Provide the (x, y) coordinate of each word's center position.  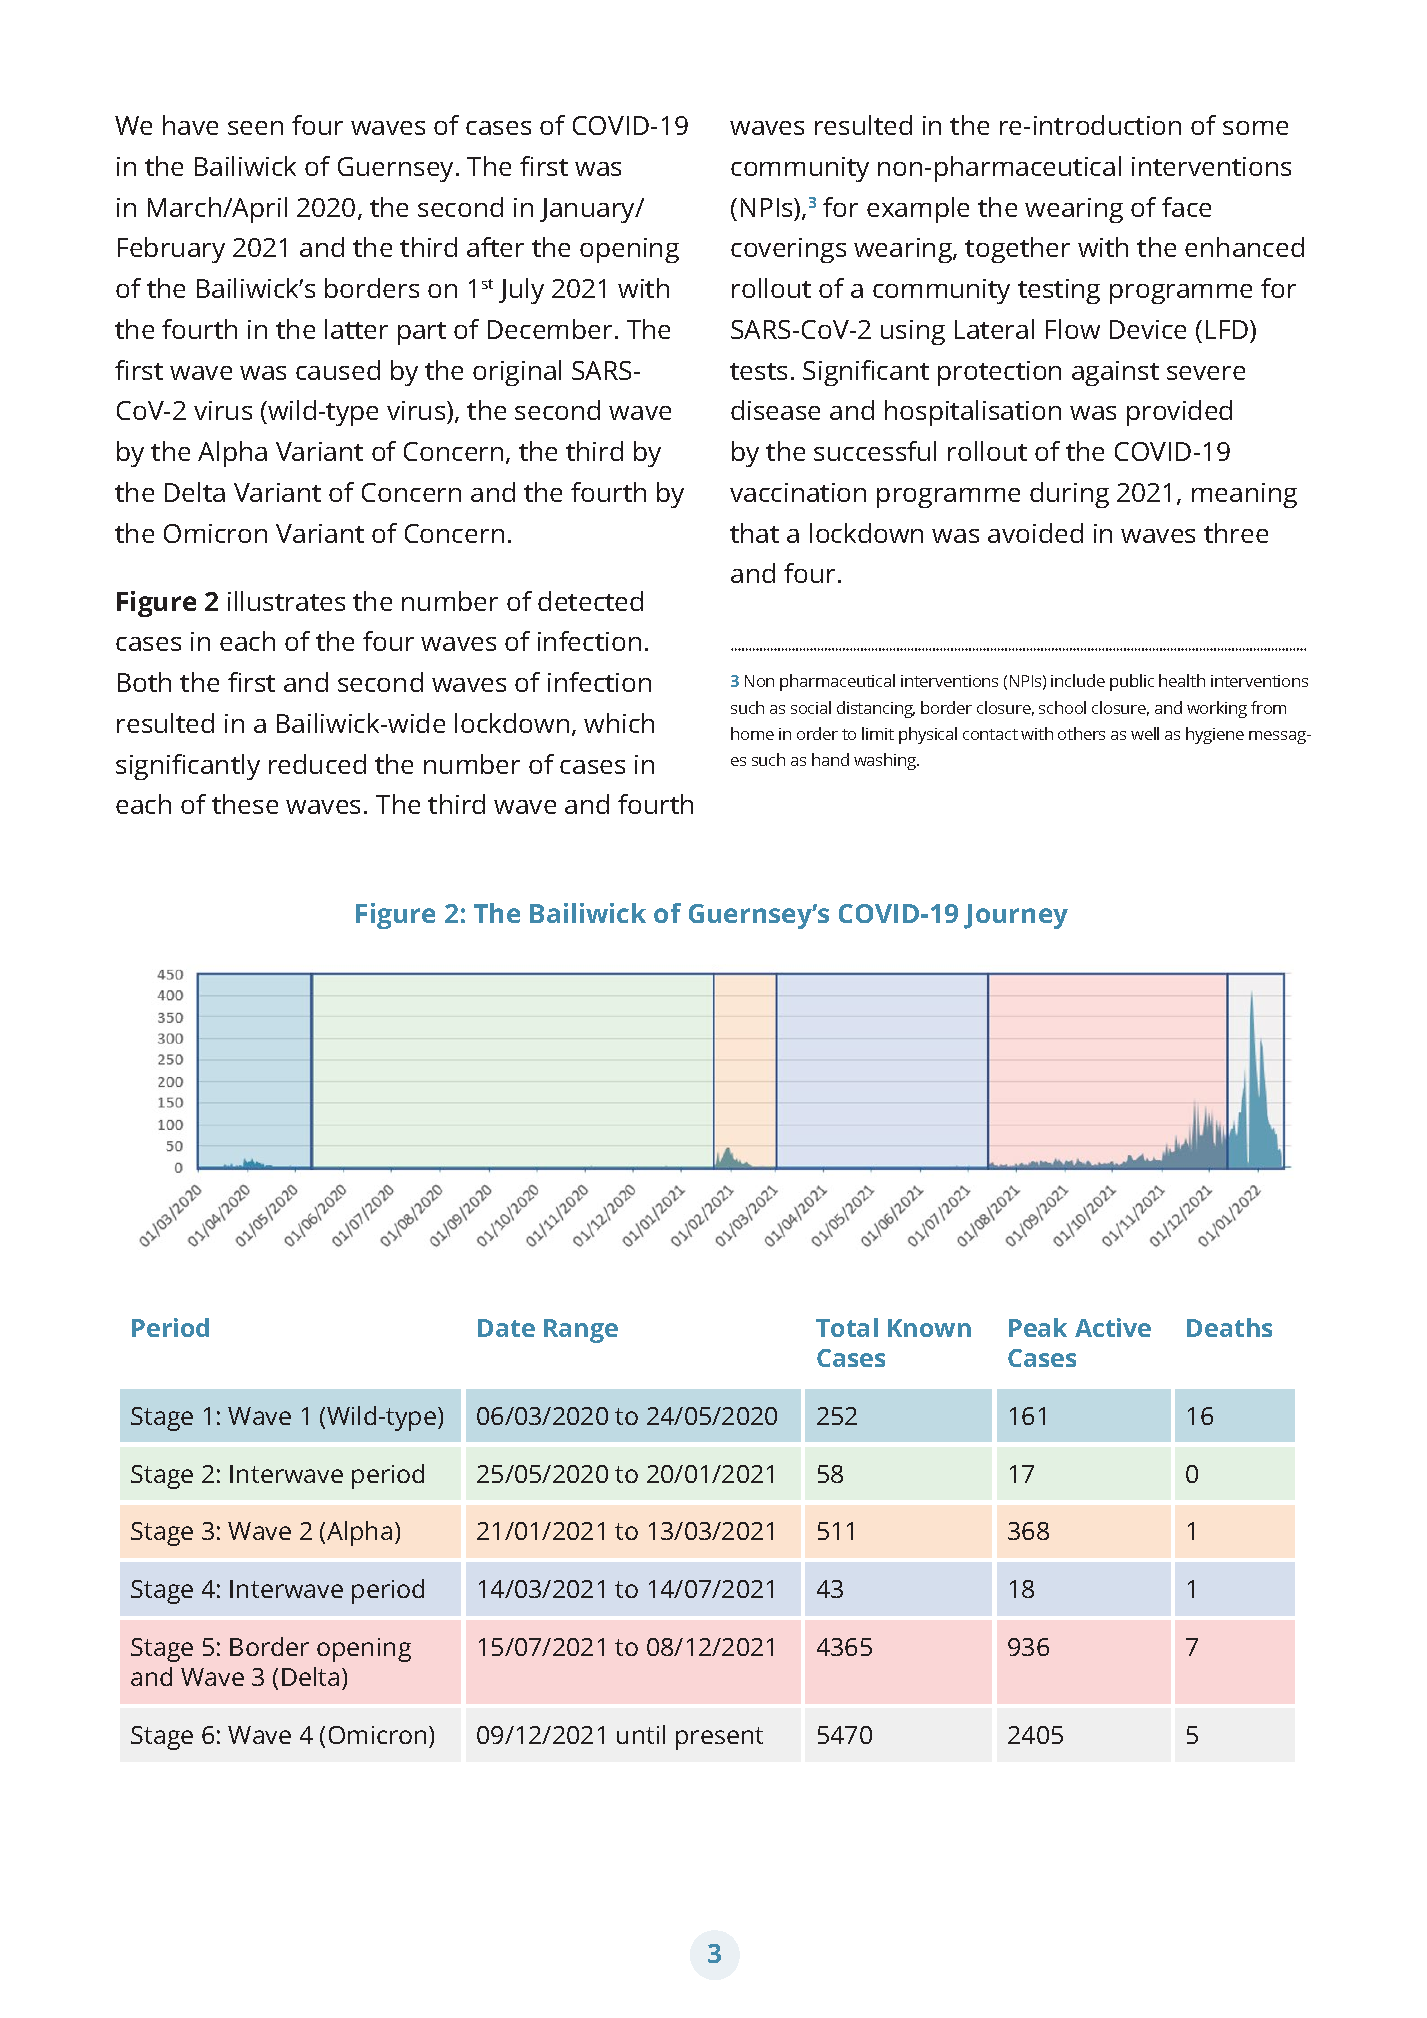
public (1132, 682)
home (752, 733)
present (719, 1738)
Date (506, 1328)
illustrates (286, 601)
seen (255, 128)
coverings (788, 250)
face (1186, 207)
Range (581, 1331)
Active (1113, 1327)
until (641, 1734)
